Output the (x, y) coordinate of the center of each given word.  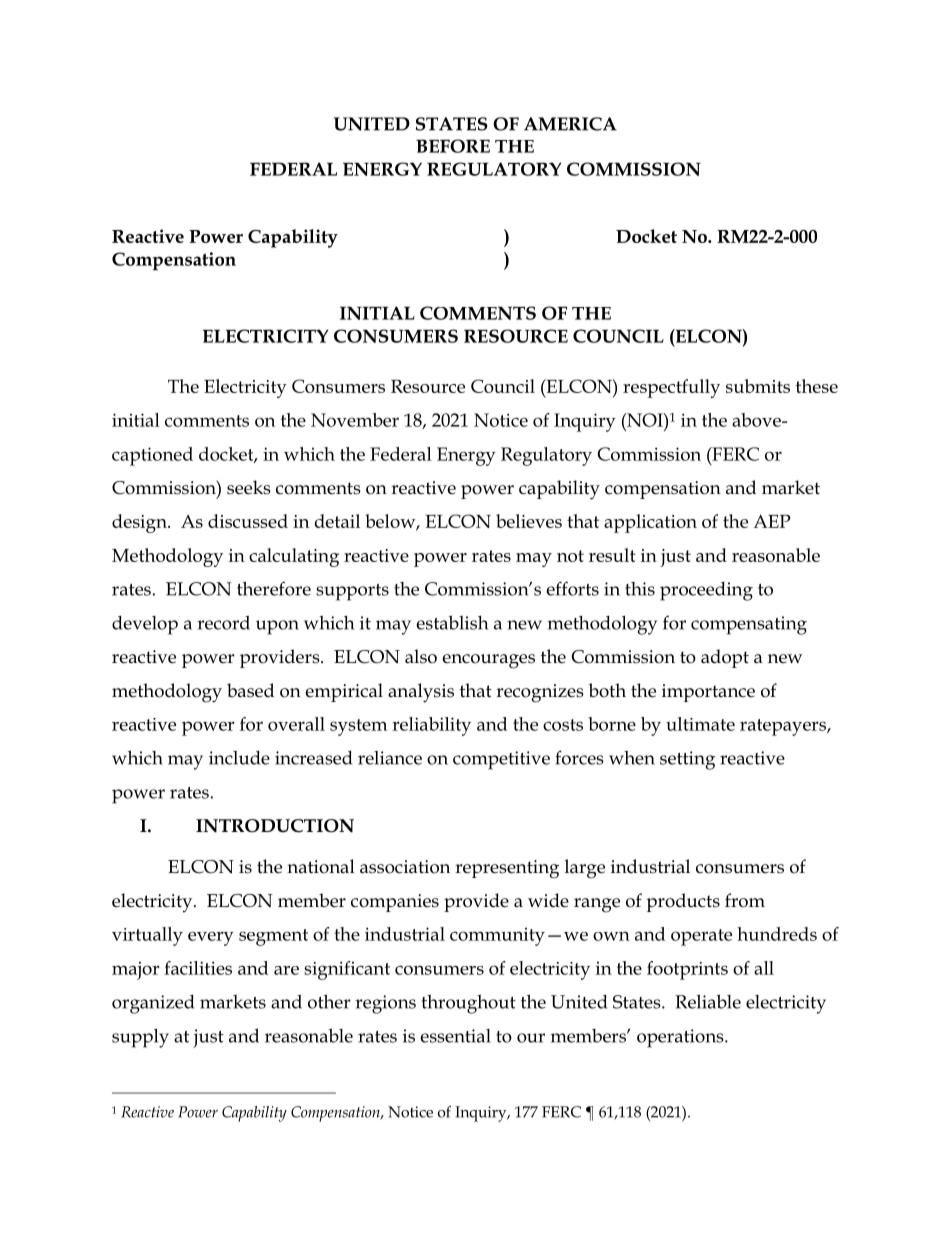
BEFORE (453, 146)
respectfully (671, 388)
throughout (469, 1004)
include (239, 758)
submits (758, 386)
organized (153, 1004)
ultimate (700, 724)
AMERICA (570, 124)
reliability (431, 726)
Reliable (708, 1001)
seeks (249, 487)
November (355, 420)
